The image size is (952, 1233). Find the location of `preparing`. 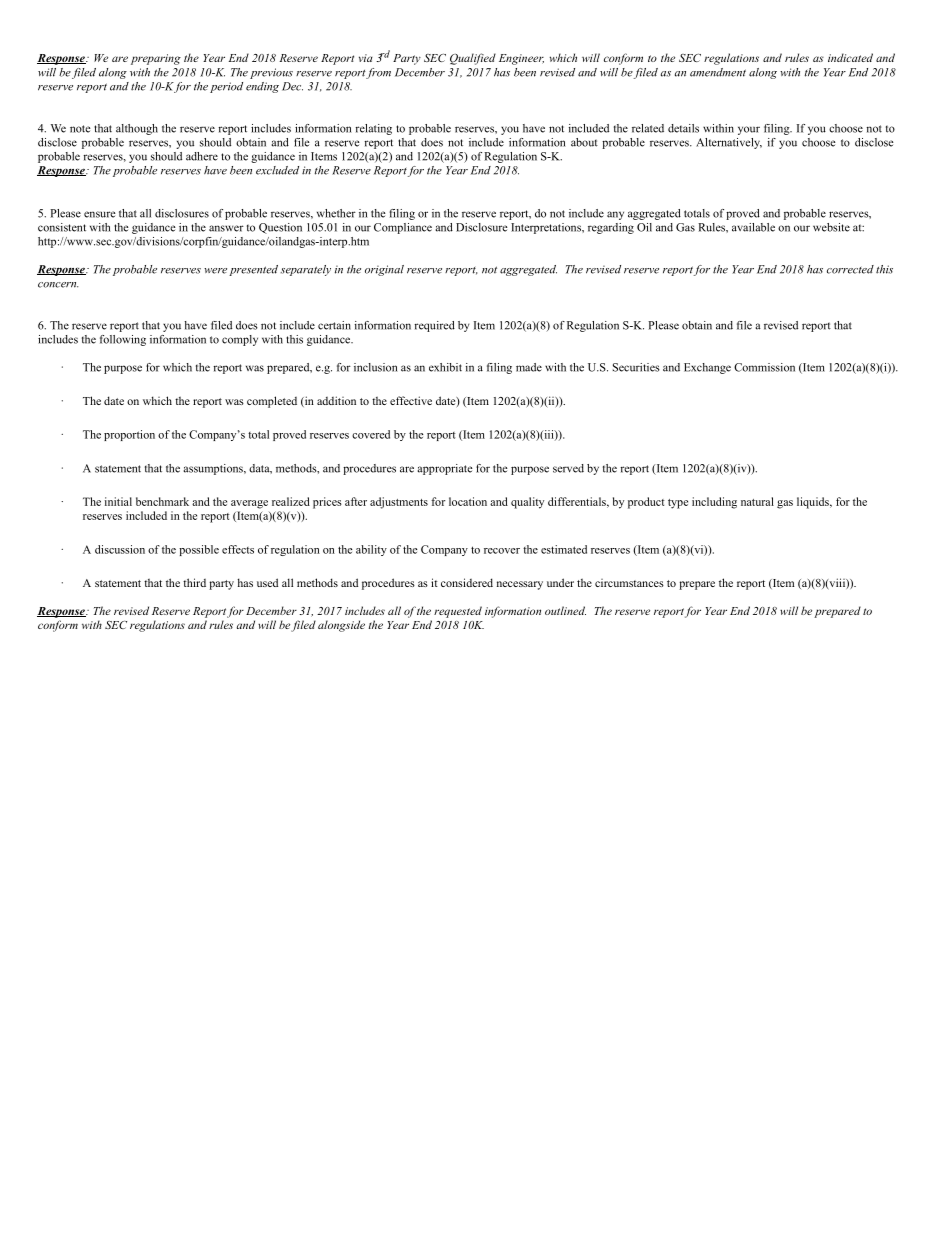

preparing is located at coordinates (156, 59).
